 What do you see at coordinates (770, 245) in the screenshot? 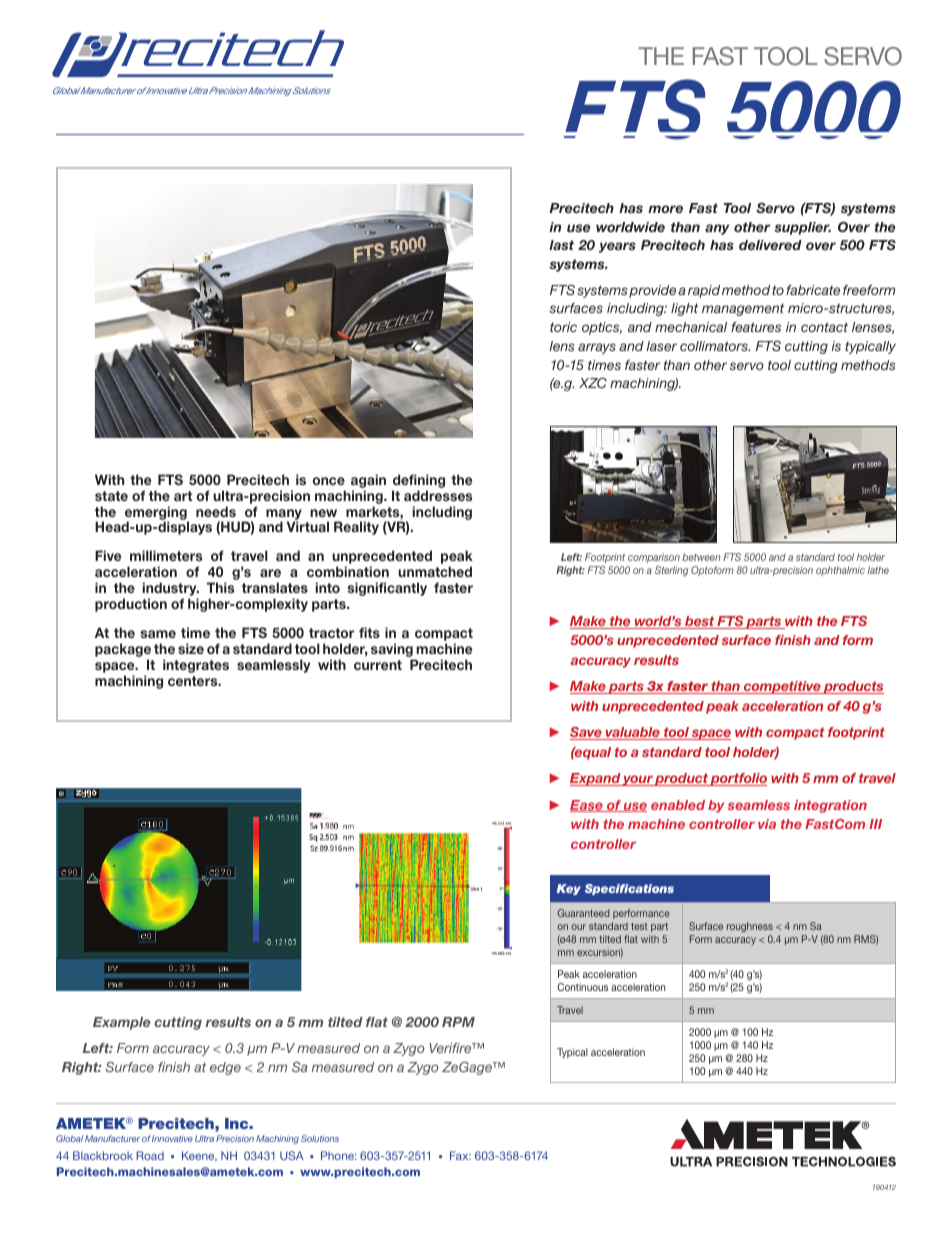
I see `delivered` at bounding box center [770, 245].
